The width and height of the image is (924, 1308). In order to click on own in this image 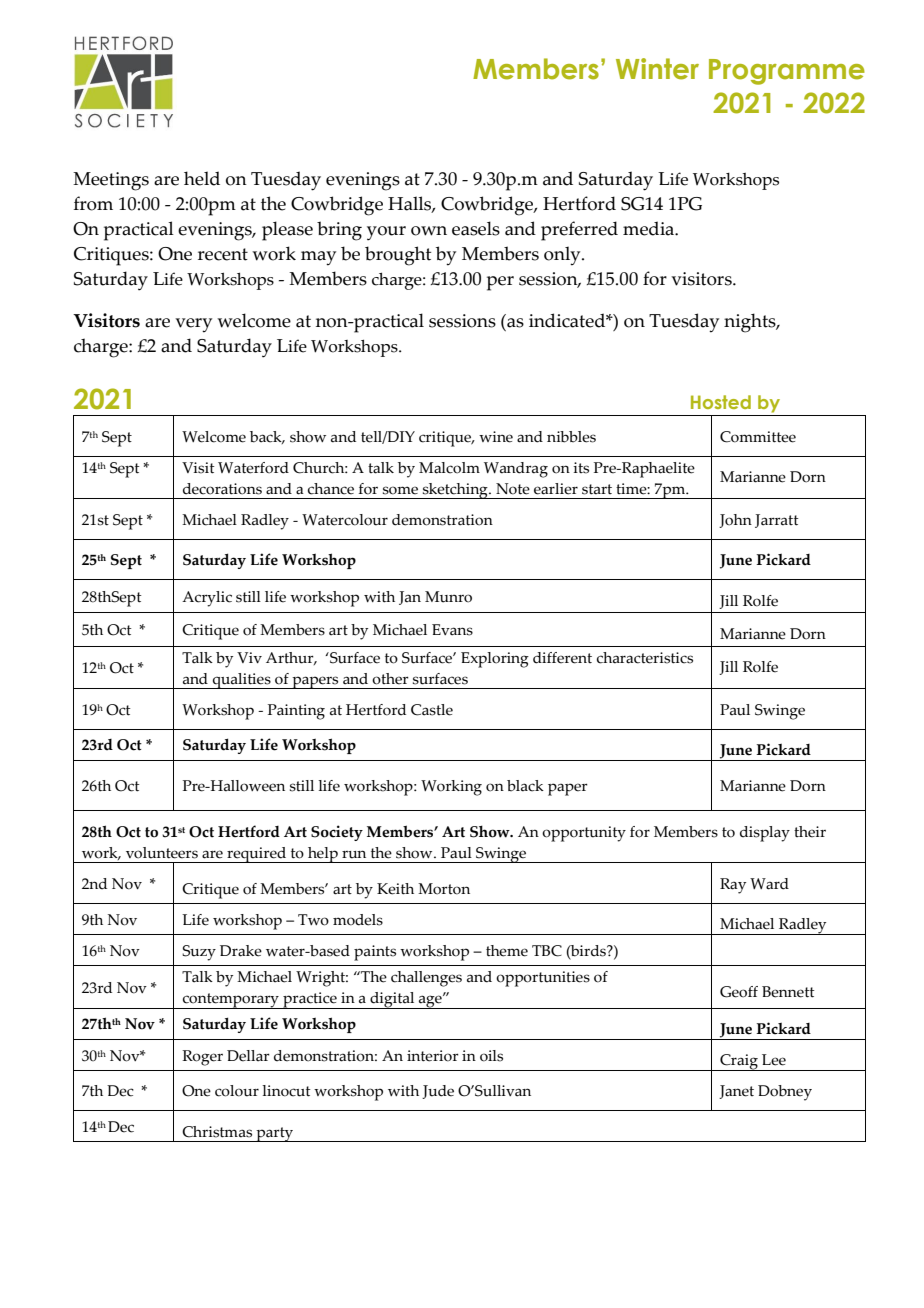, I will do `click(429, 231)`.
